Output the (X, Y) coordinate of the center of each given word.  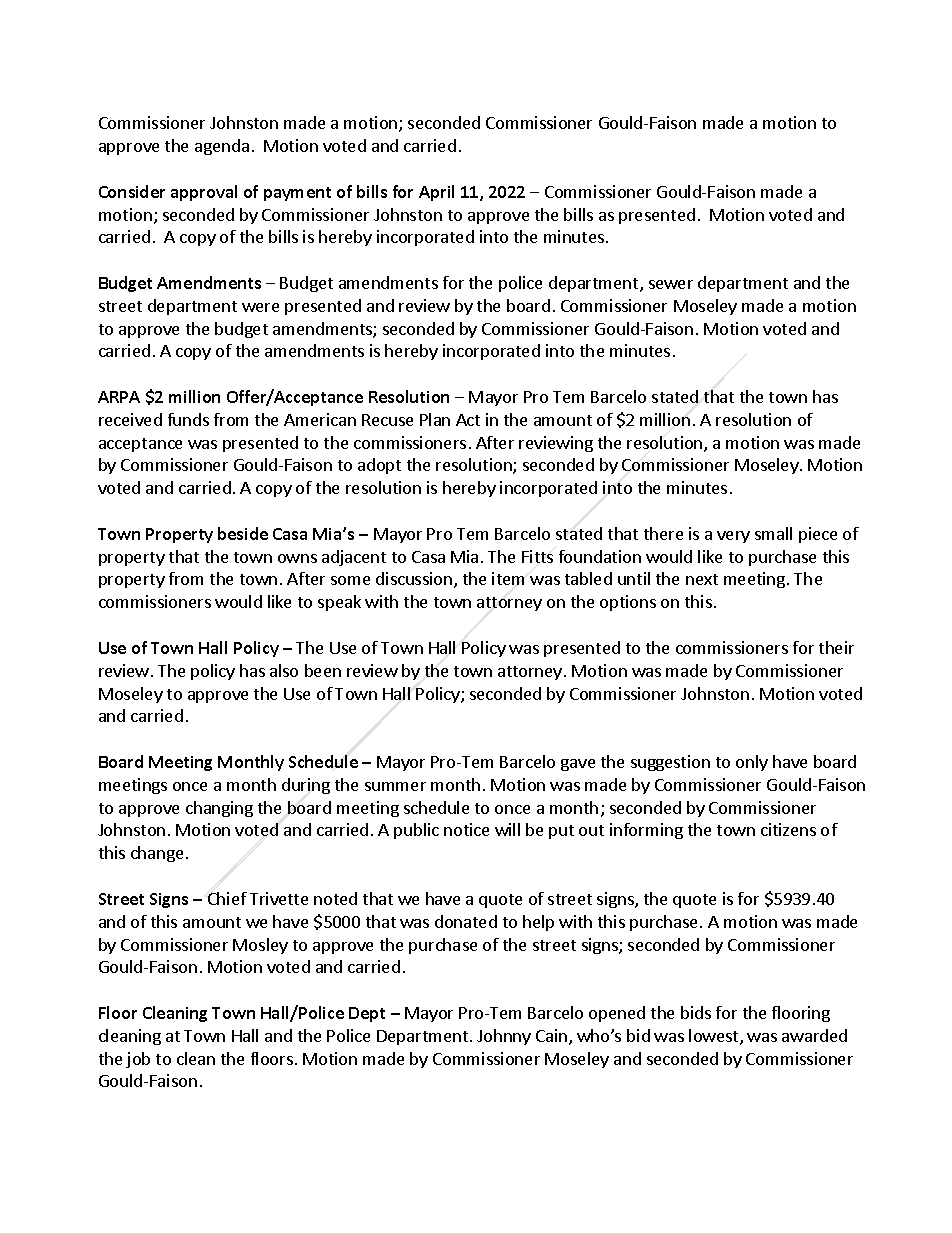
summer (395, 786)
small (773, 533)
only (752, 763)
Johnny (504, 1037)
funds (188, 419)
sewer (671, 284)
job (138, 1060)
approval (204, 193)
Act (468, 420)
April (436, 193)
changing (219, 809)
